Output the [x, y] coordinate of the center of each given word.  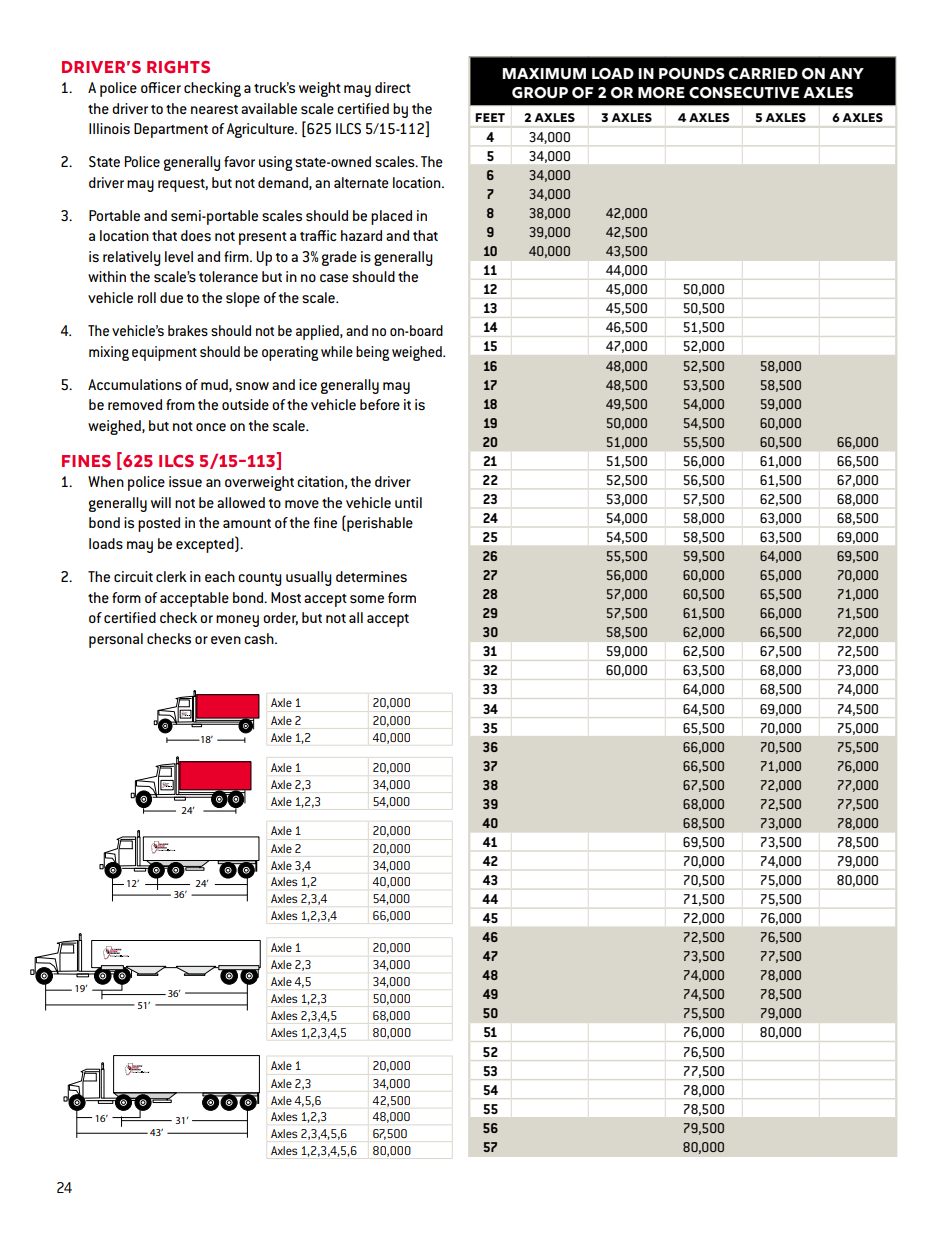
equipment [164, 353]
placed [391, 217]
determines [371, 576]
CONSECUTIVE [744, 93]
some [367, 599]
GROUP [540, 93]
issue [185, 481]
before [380, 404]
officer [161, 87]
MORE [661, 93]
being [372, 353]
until [408, 502]
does [196, 235]
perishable [379, 523]
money [237, 621]
